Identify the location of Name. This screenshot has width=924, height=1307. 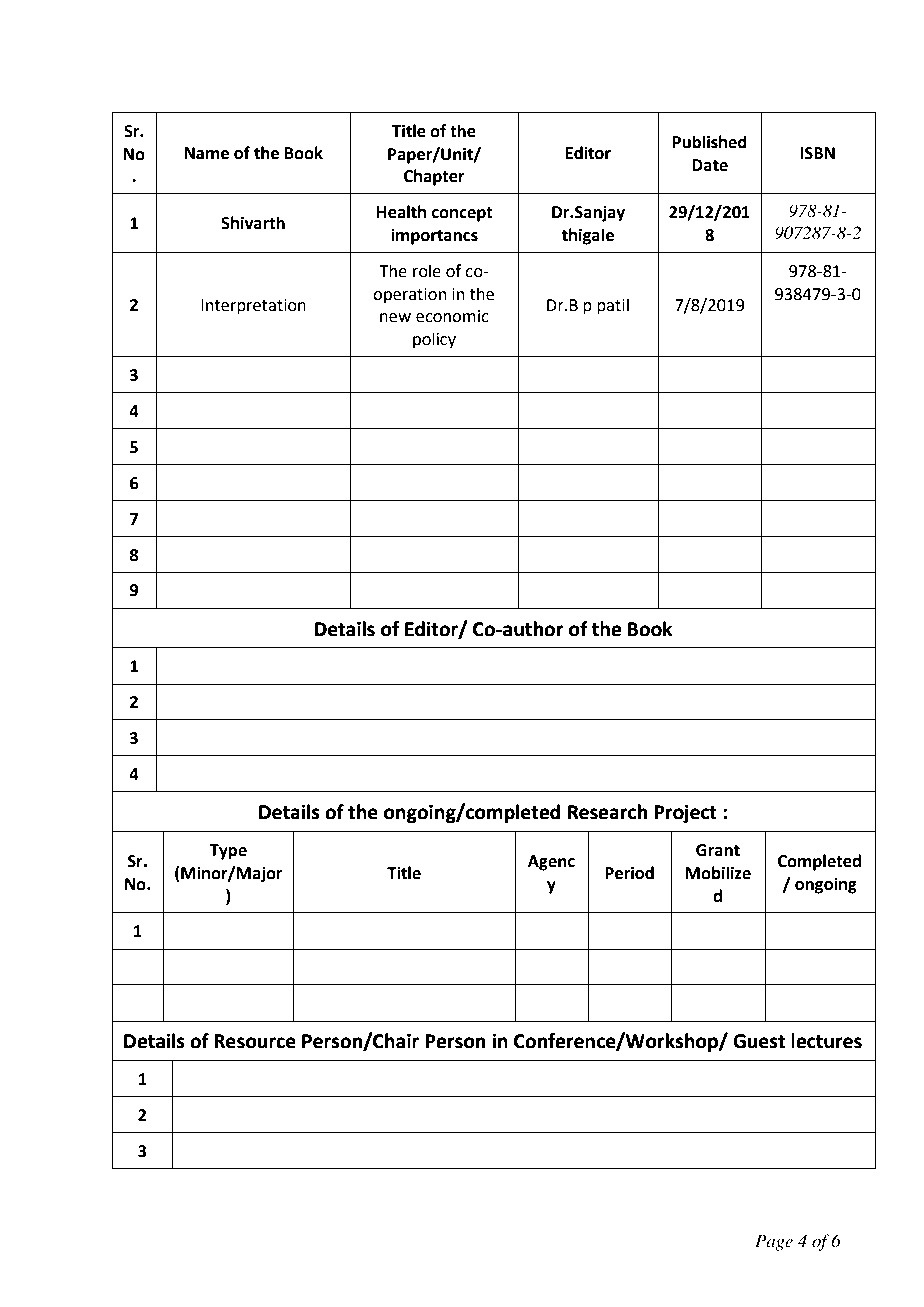
(207, 153).
